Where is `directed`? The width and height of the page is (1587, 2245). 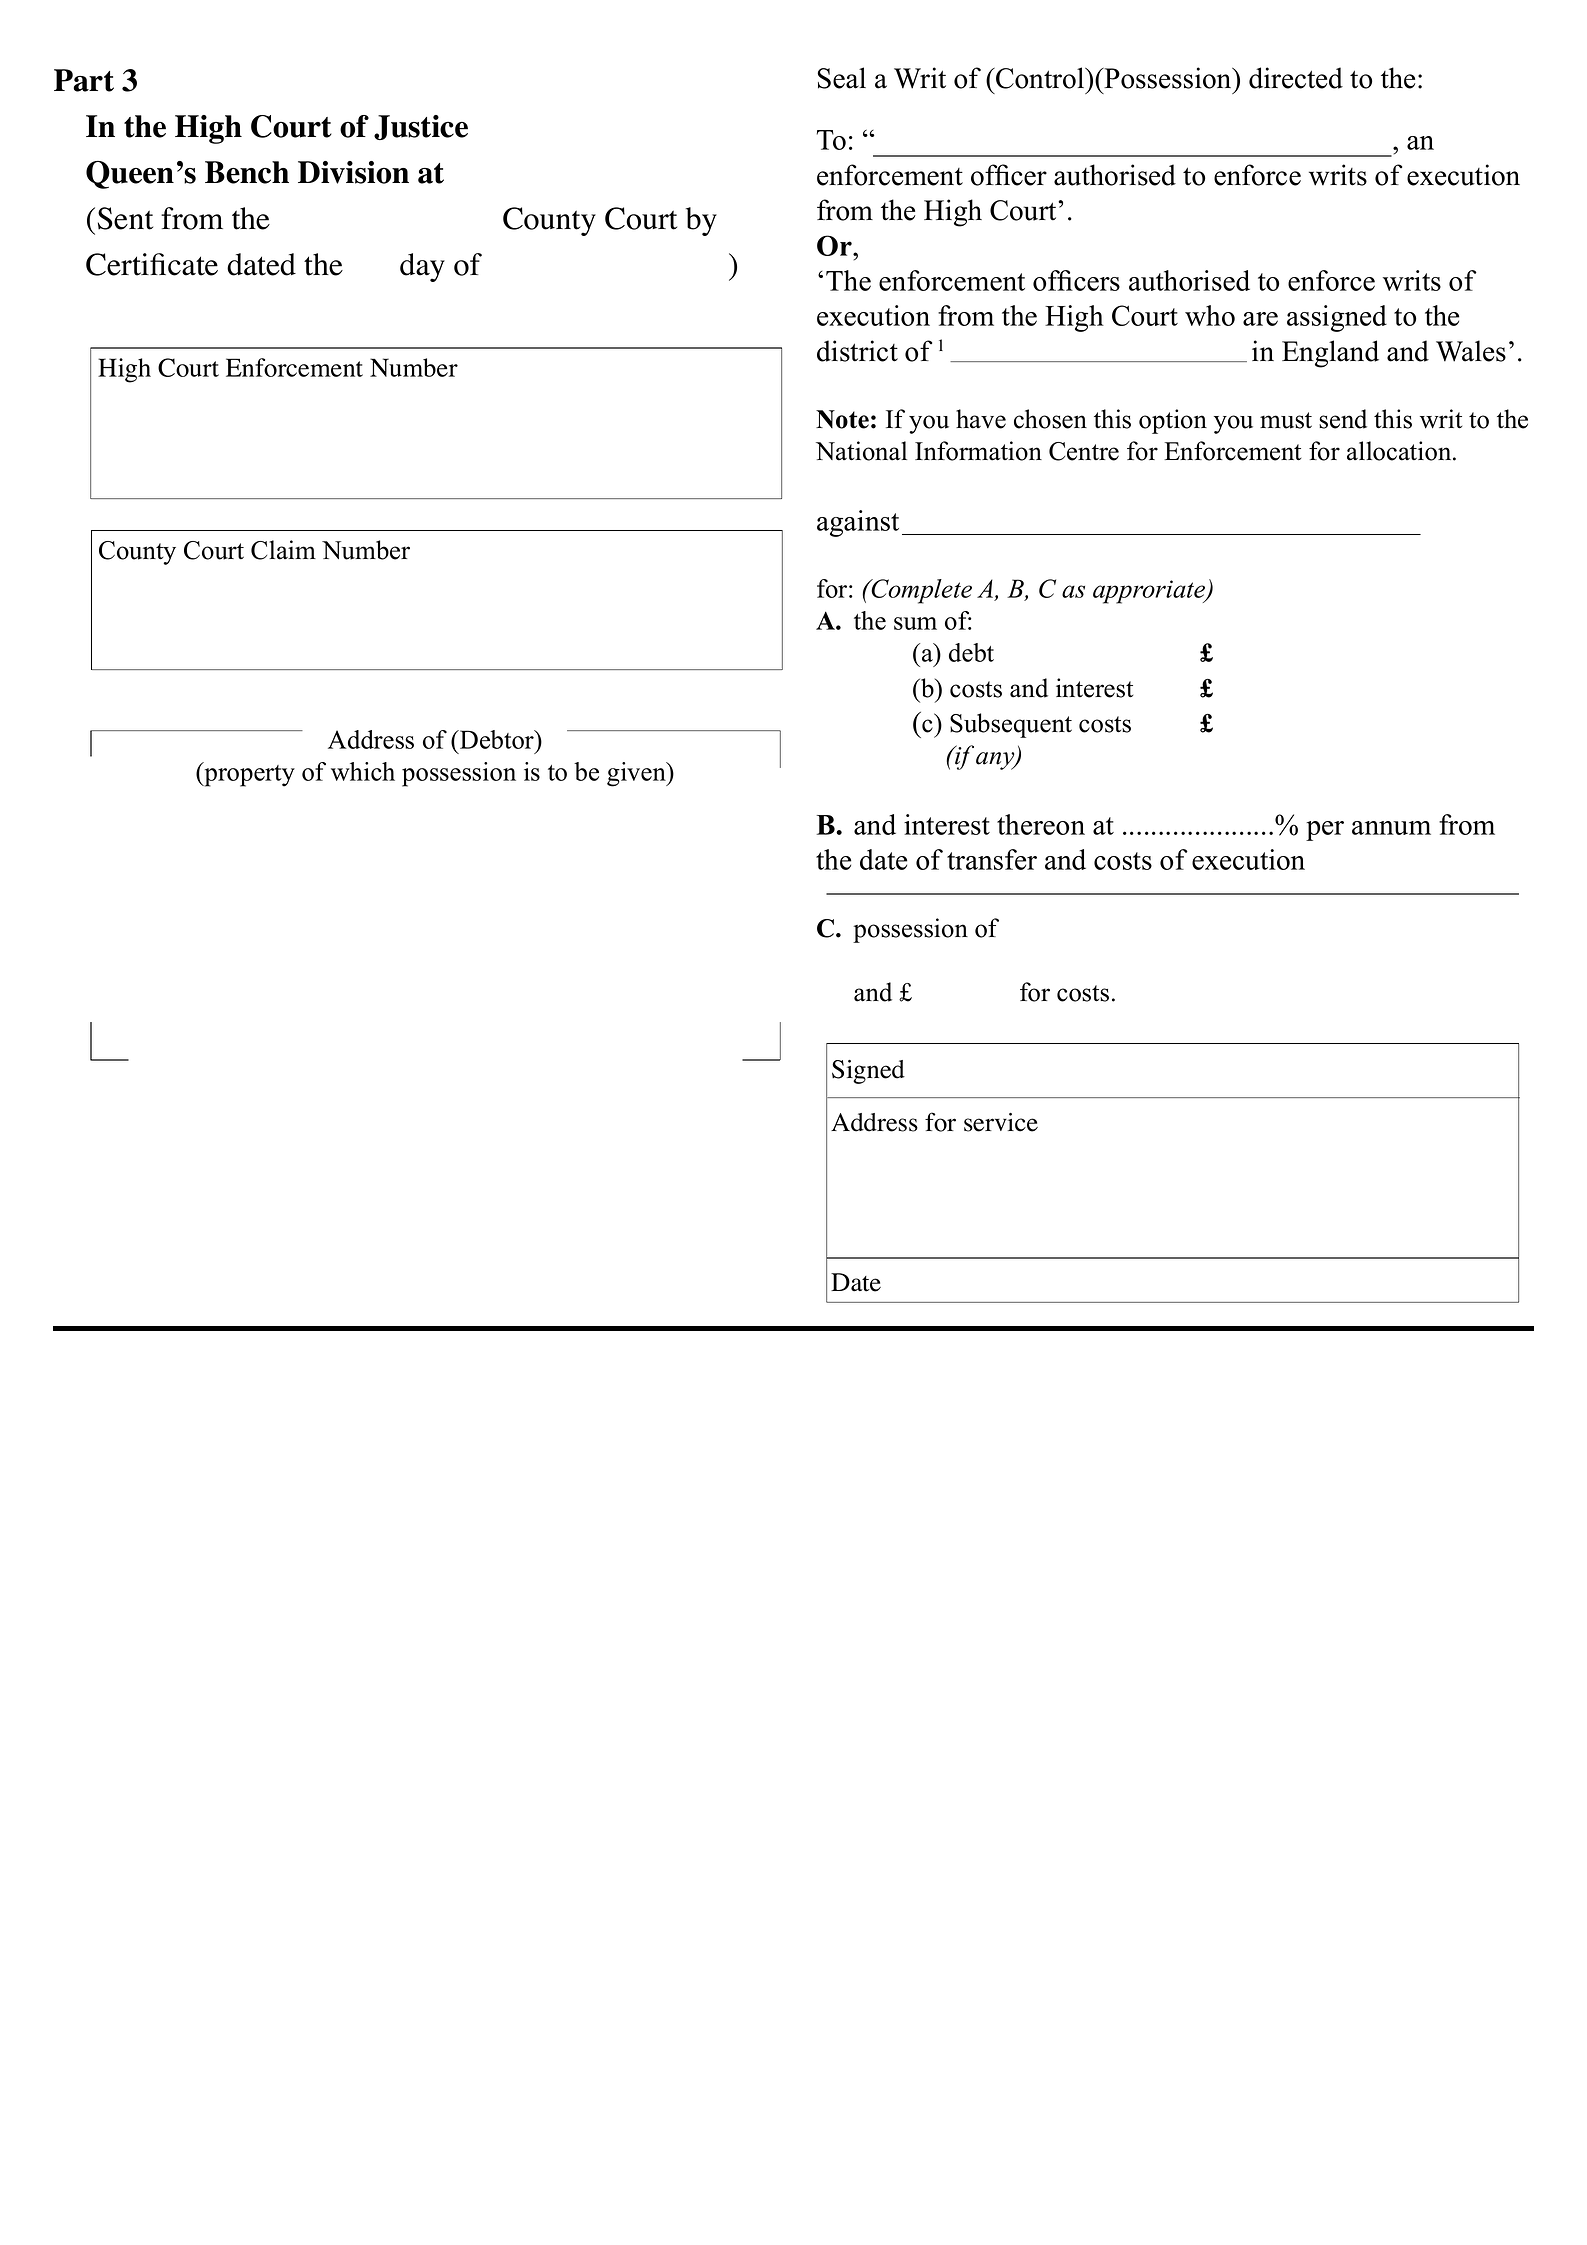
directed is located at coordinates (1296, 78).
